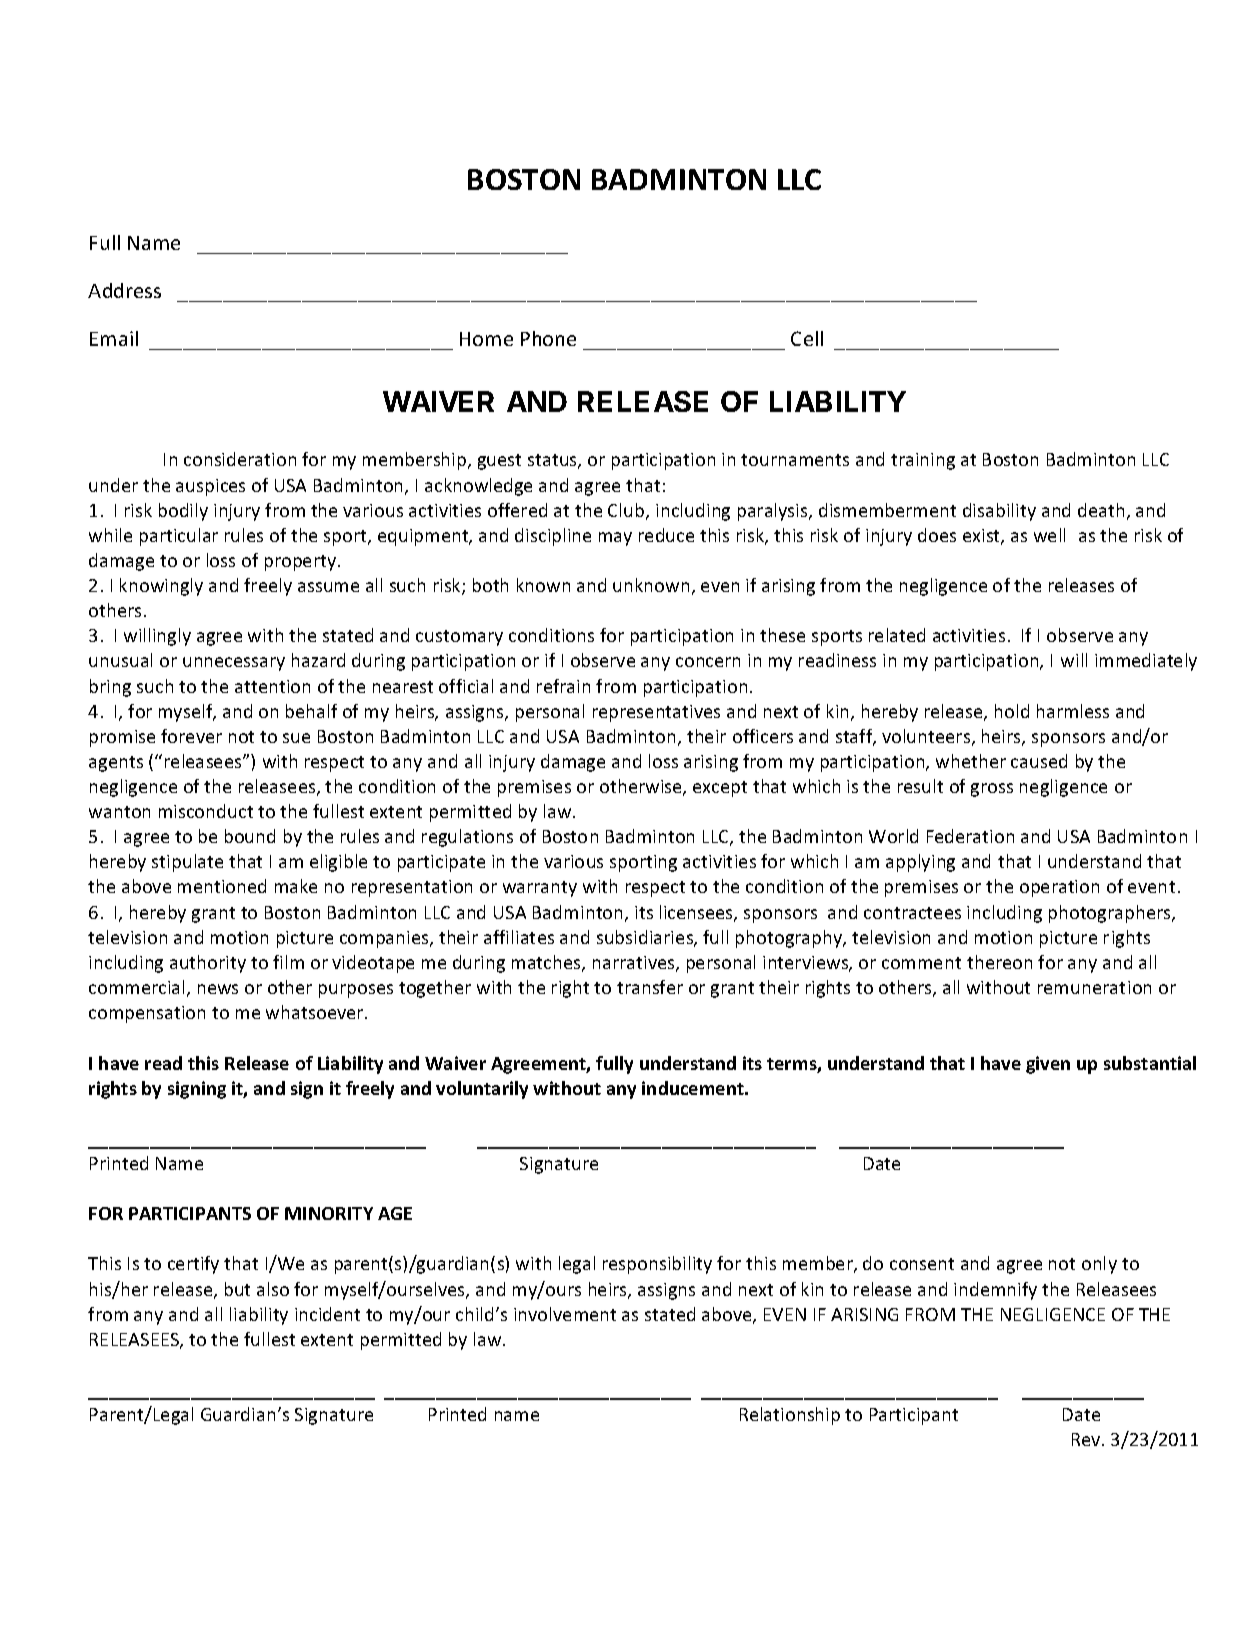 This screenshot has height=1630, width=1259. What do you see at coordinates (548, 338) in the screenshot?
I see `Phone` at bounding box center [548, 338].
